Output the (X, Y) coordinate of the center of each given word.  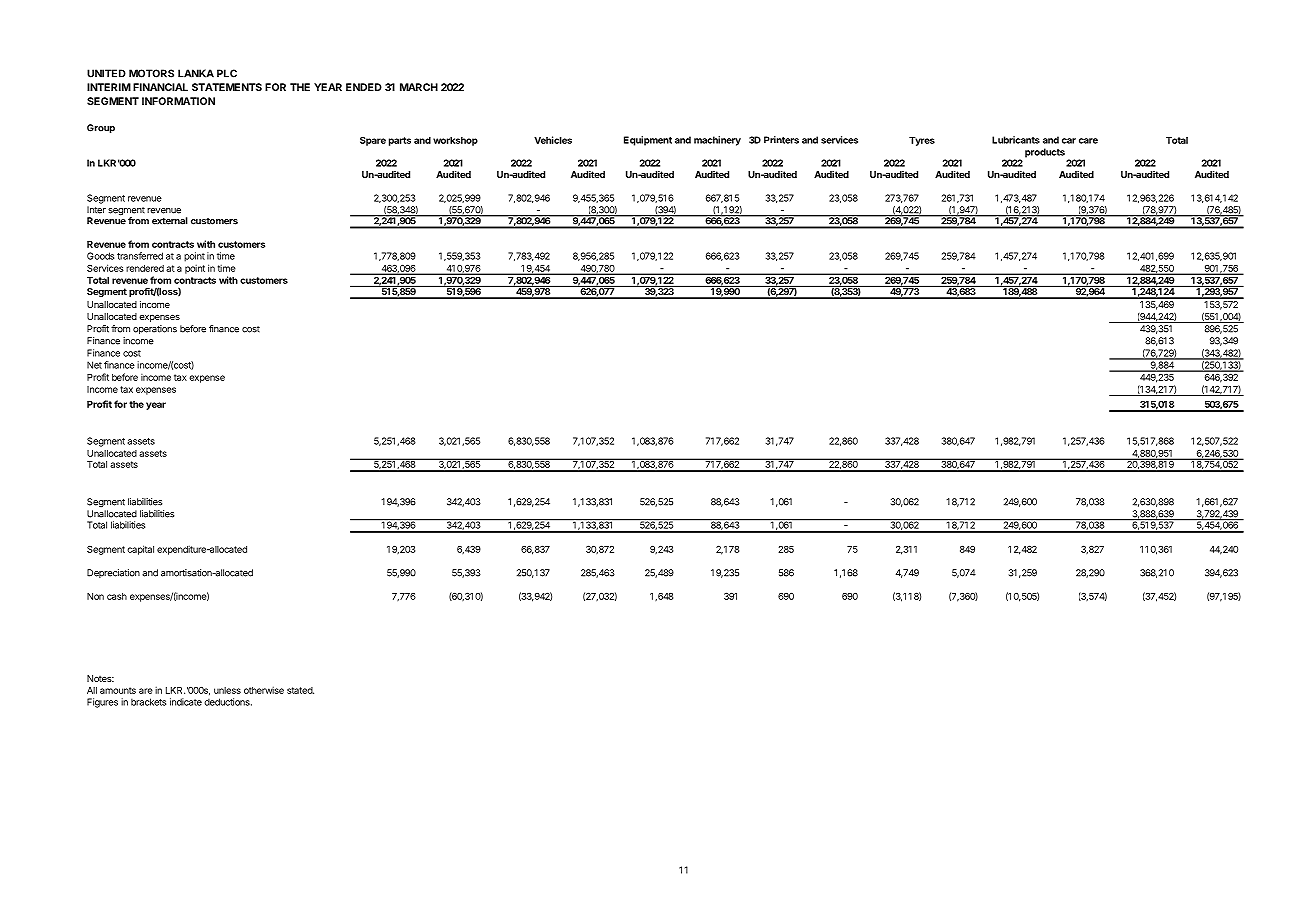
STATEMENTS (227, 87)
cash (117, 596)
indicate (186, 702)
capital (140, 550)
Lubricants (1016, 140)
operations (155, 329)
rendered (145, 268)
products (1045, 153)
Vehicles (553, 140)
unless (227, 690)
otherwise (264, 690)
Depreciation (113, 573)
